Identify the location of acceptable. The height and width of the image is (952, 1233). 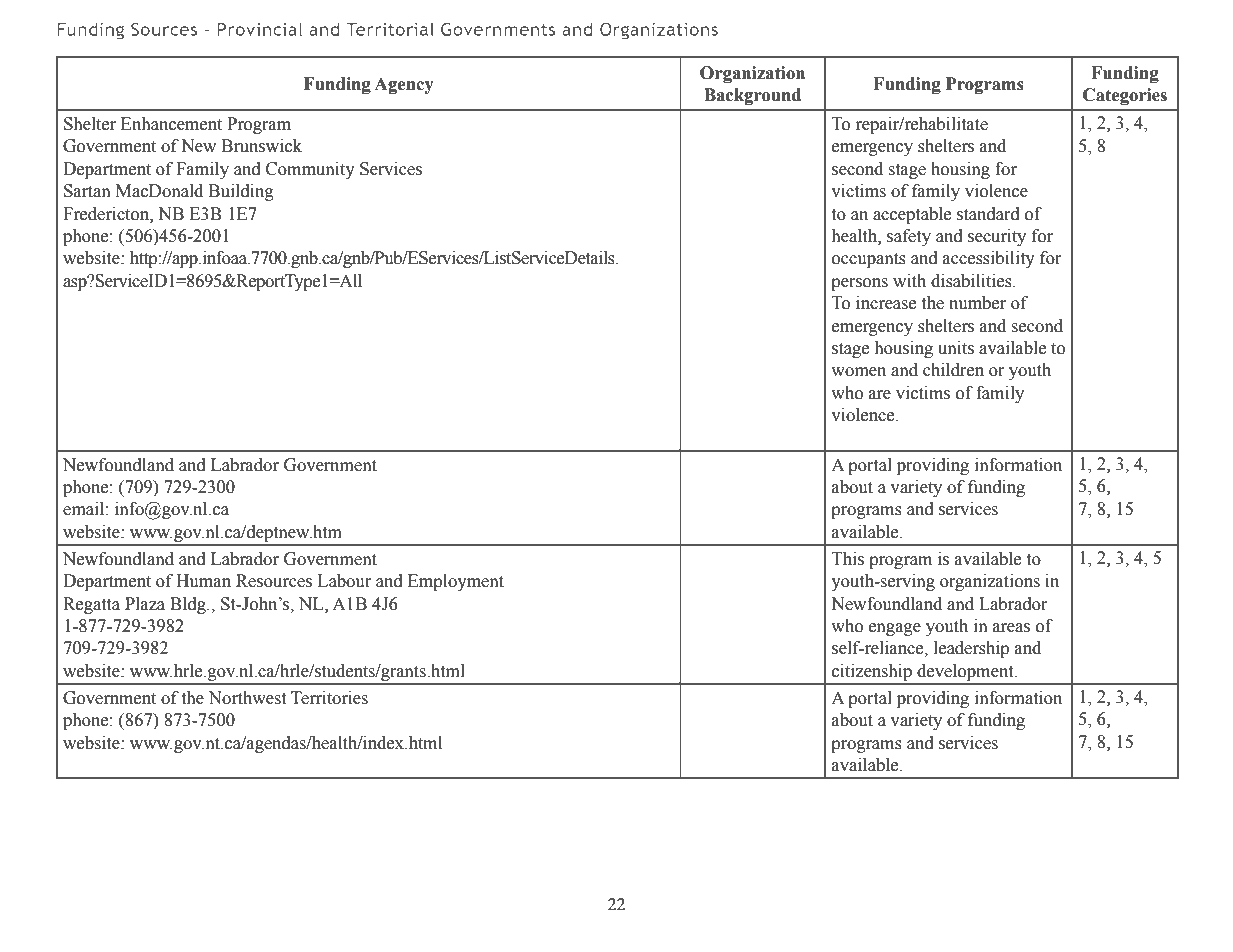
(912, 215).
